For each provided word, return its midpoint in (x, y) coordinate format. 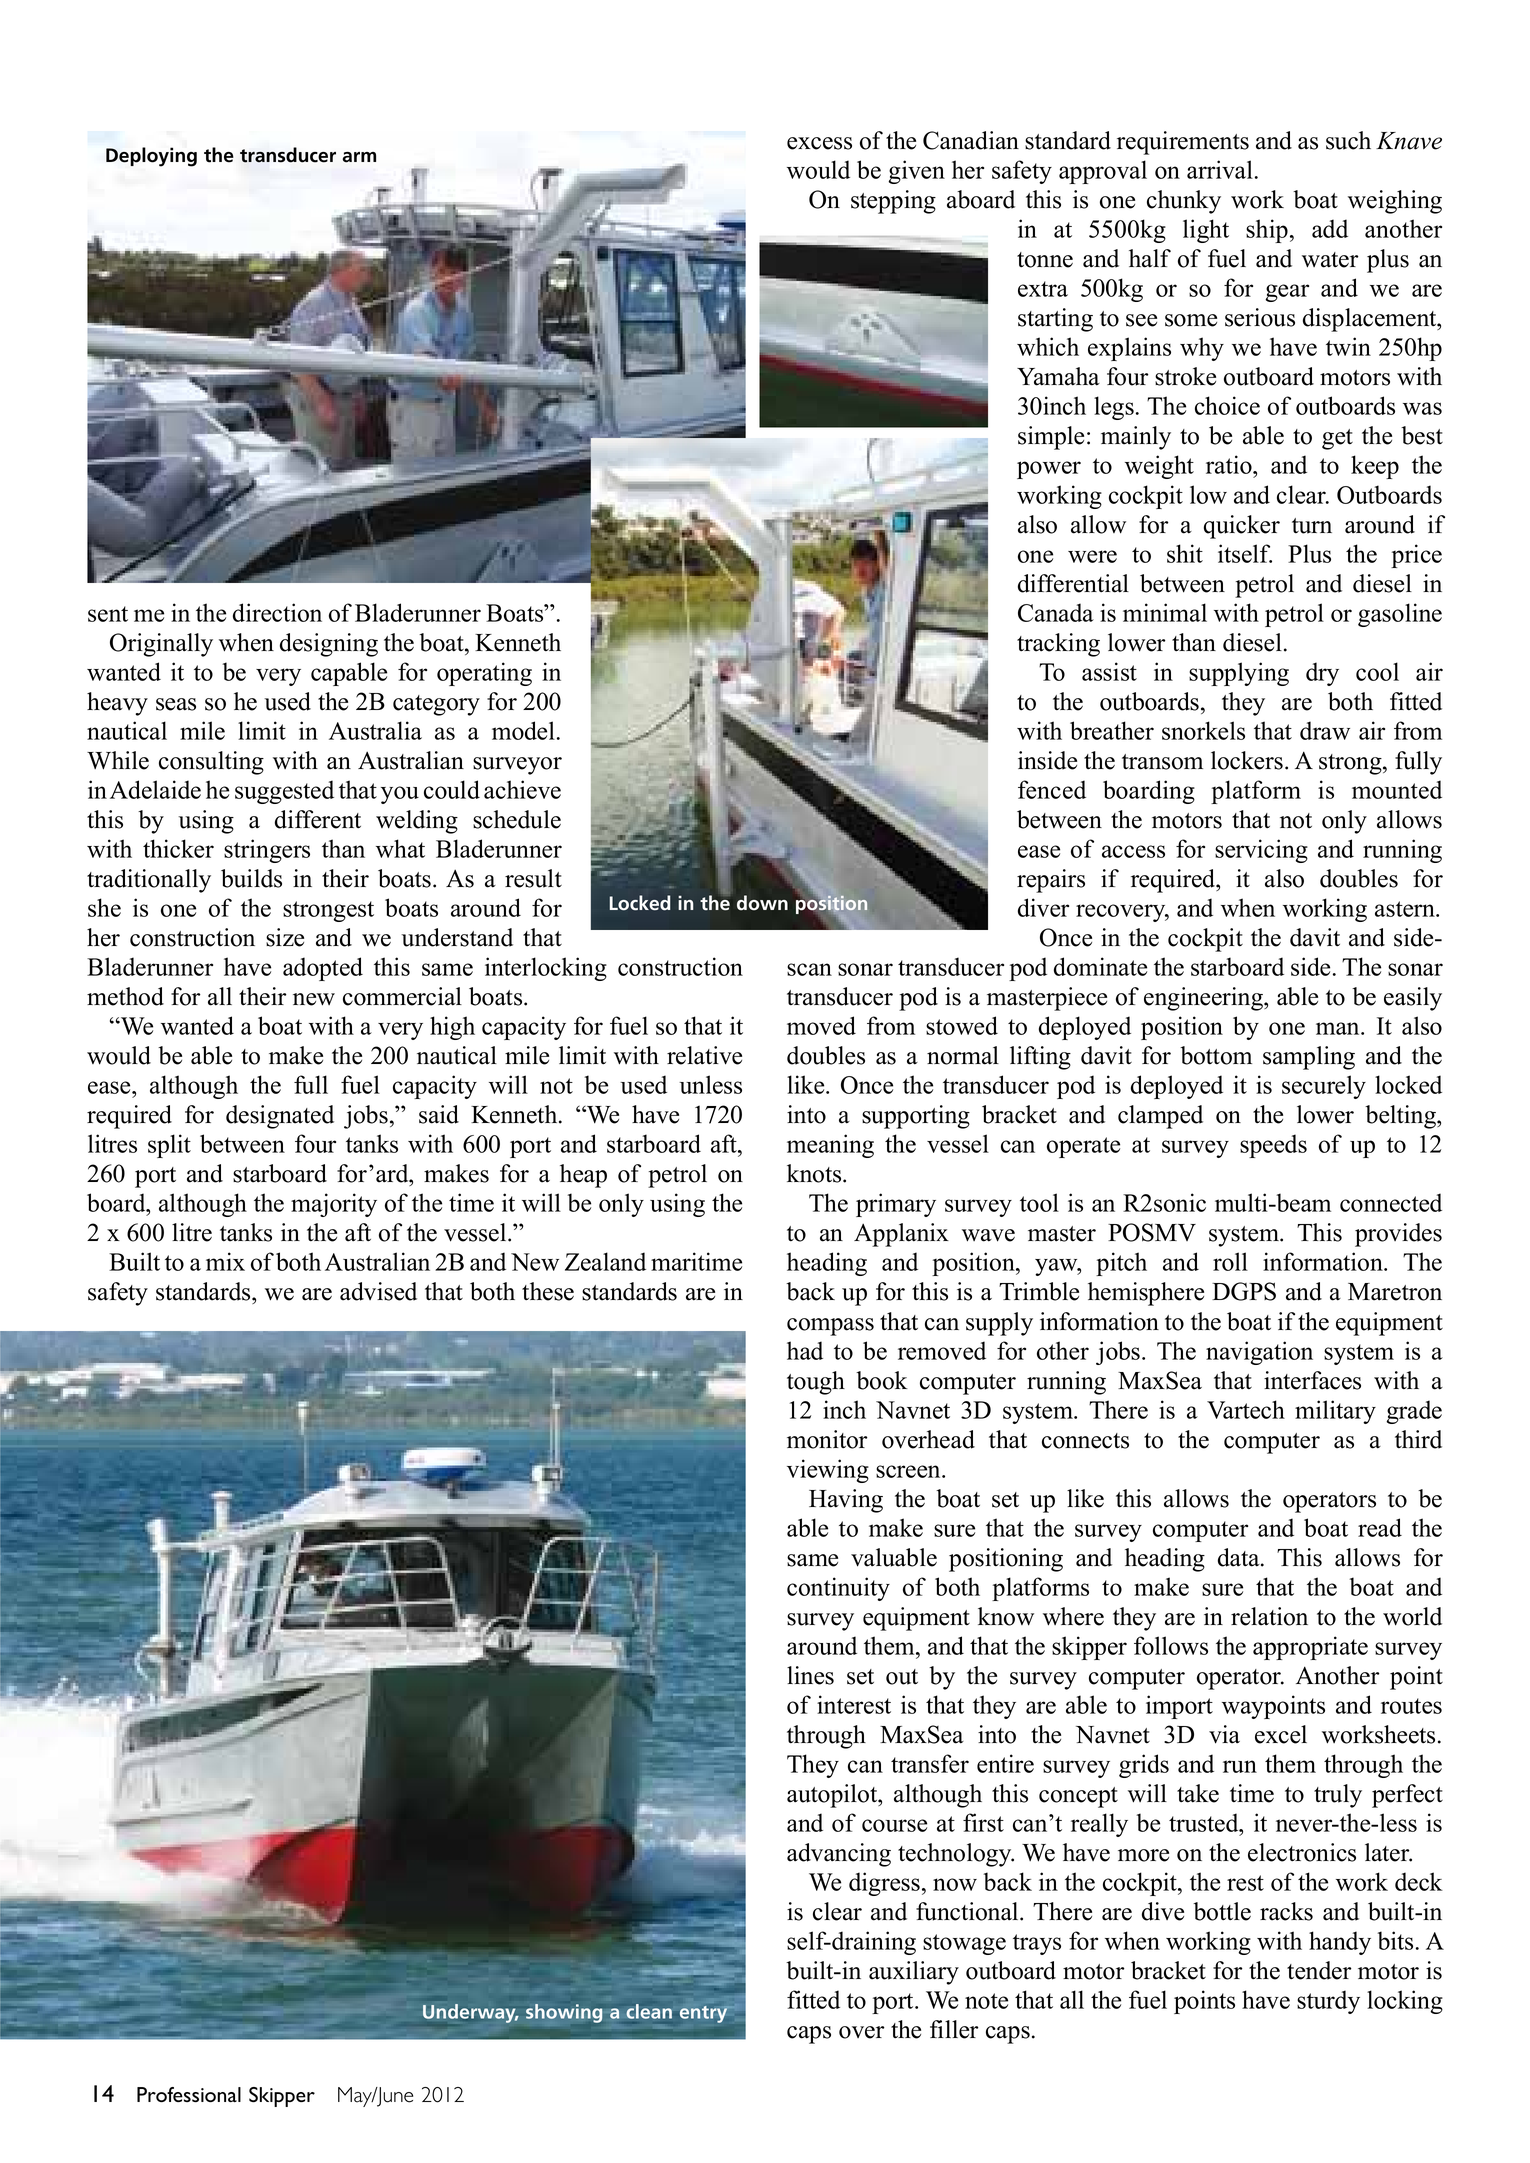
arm (359, 157)
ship (1267, 231)
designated (280, 1117)
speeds (1273, 1146)
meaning (830, 1146)
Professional (189, 2094)
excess (819, 143)
